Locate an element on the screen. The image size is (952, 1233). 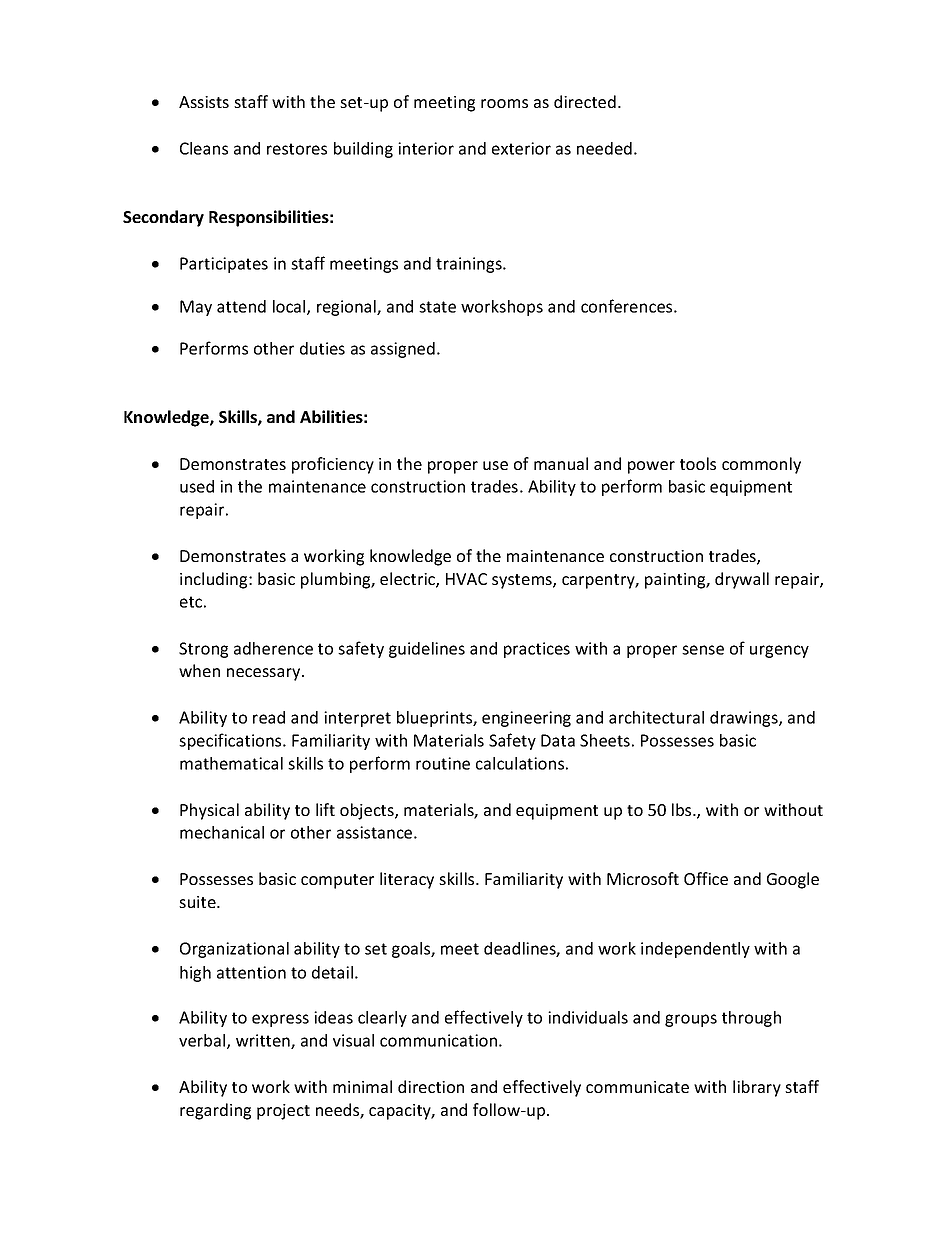
HVAC is located at coordinates (466, 579).
